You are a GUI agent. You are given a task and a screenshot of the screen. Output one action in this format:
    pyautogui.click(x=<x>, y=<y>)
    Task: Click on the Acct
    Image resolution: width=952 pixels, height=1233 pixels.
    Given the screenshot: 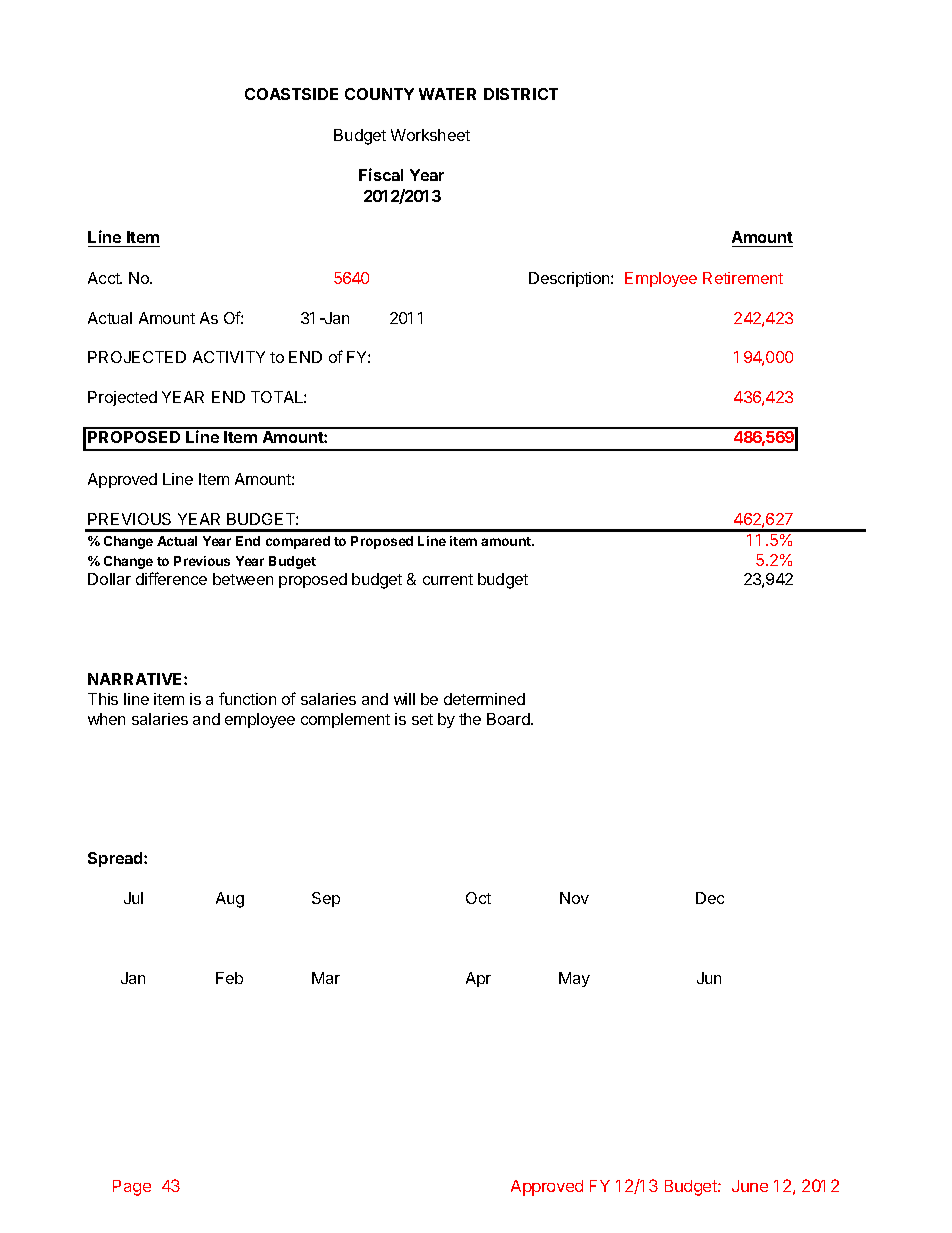 What is the action you would take?
    pyautogui.click(x=105, y=278)
